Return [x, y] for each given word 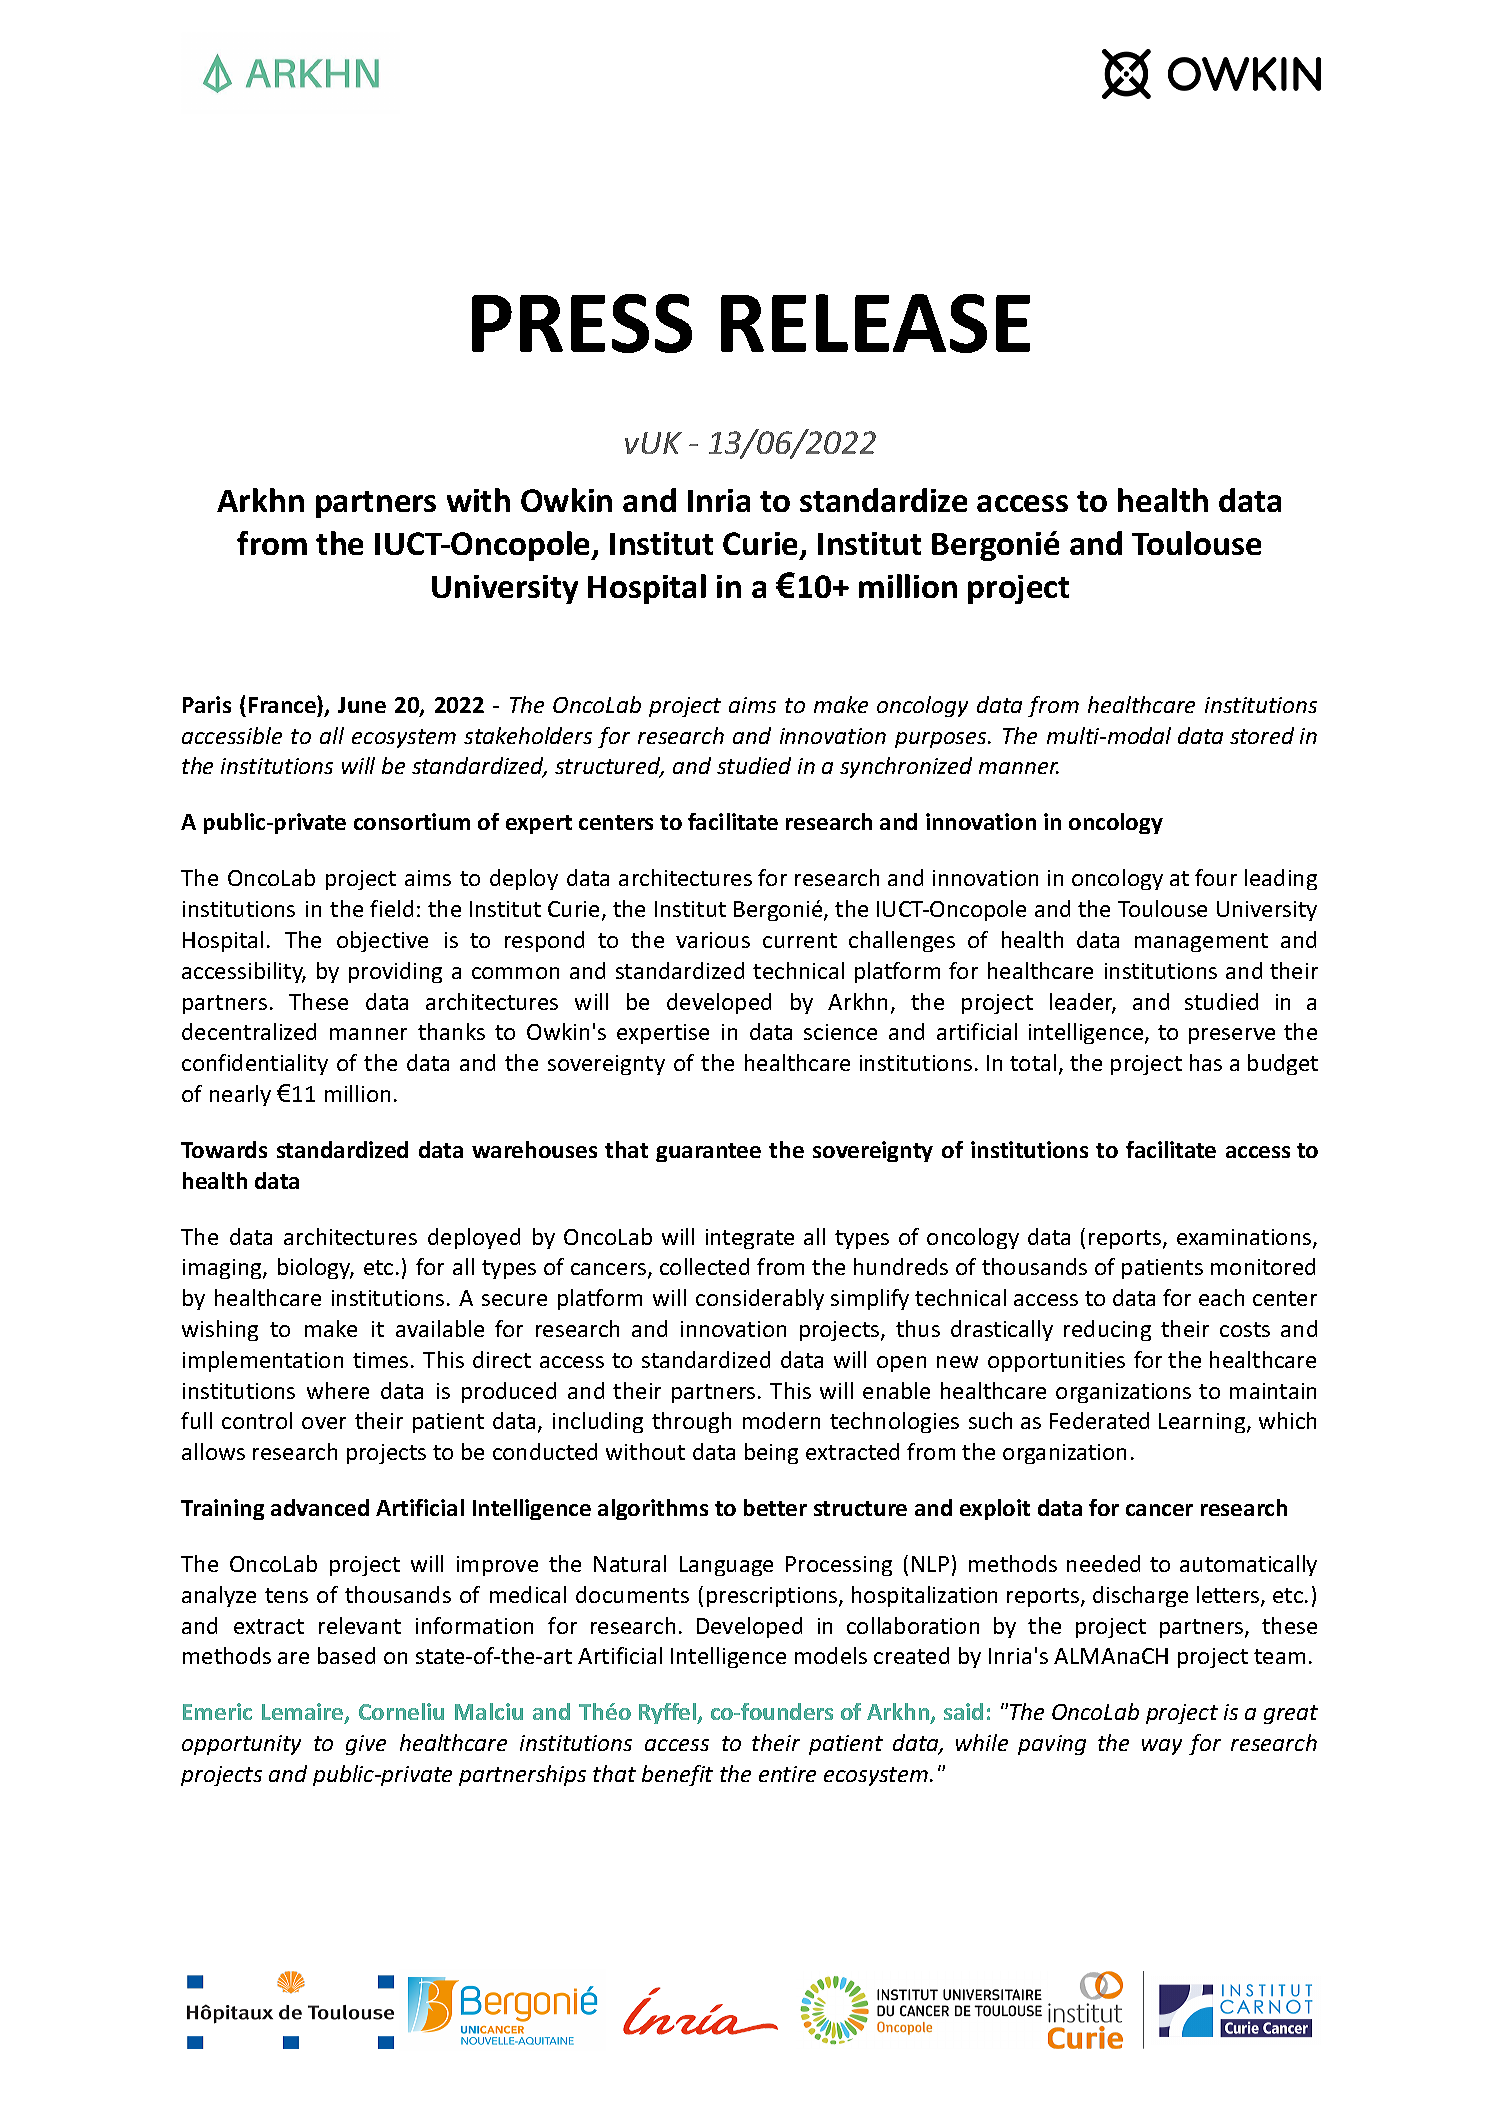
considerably [760, 1299]
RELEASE [875, 323]
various [713, 940]
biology [315, 1268]
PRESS [582, 323]
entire [787, 1774]
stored [1262, 735]
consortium [412, 821]
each [1221, 1297]
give [366, 1745]
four [1216, 877]
